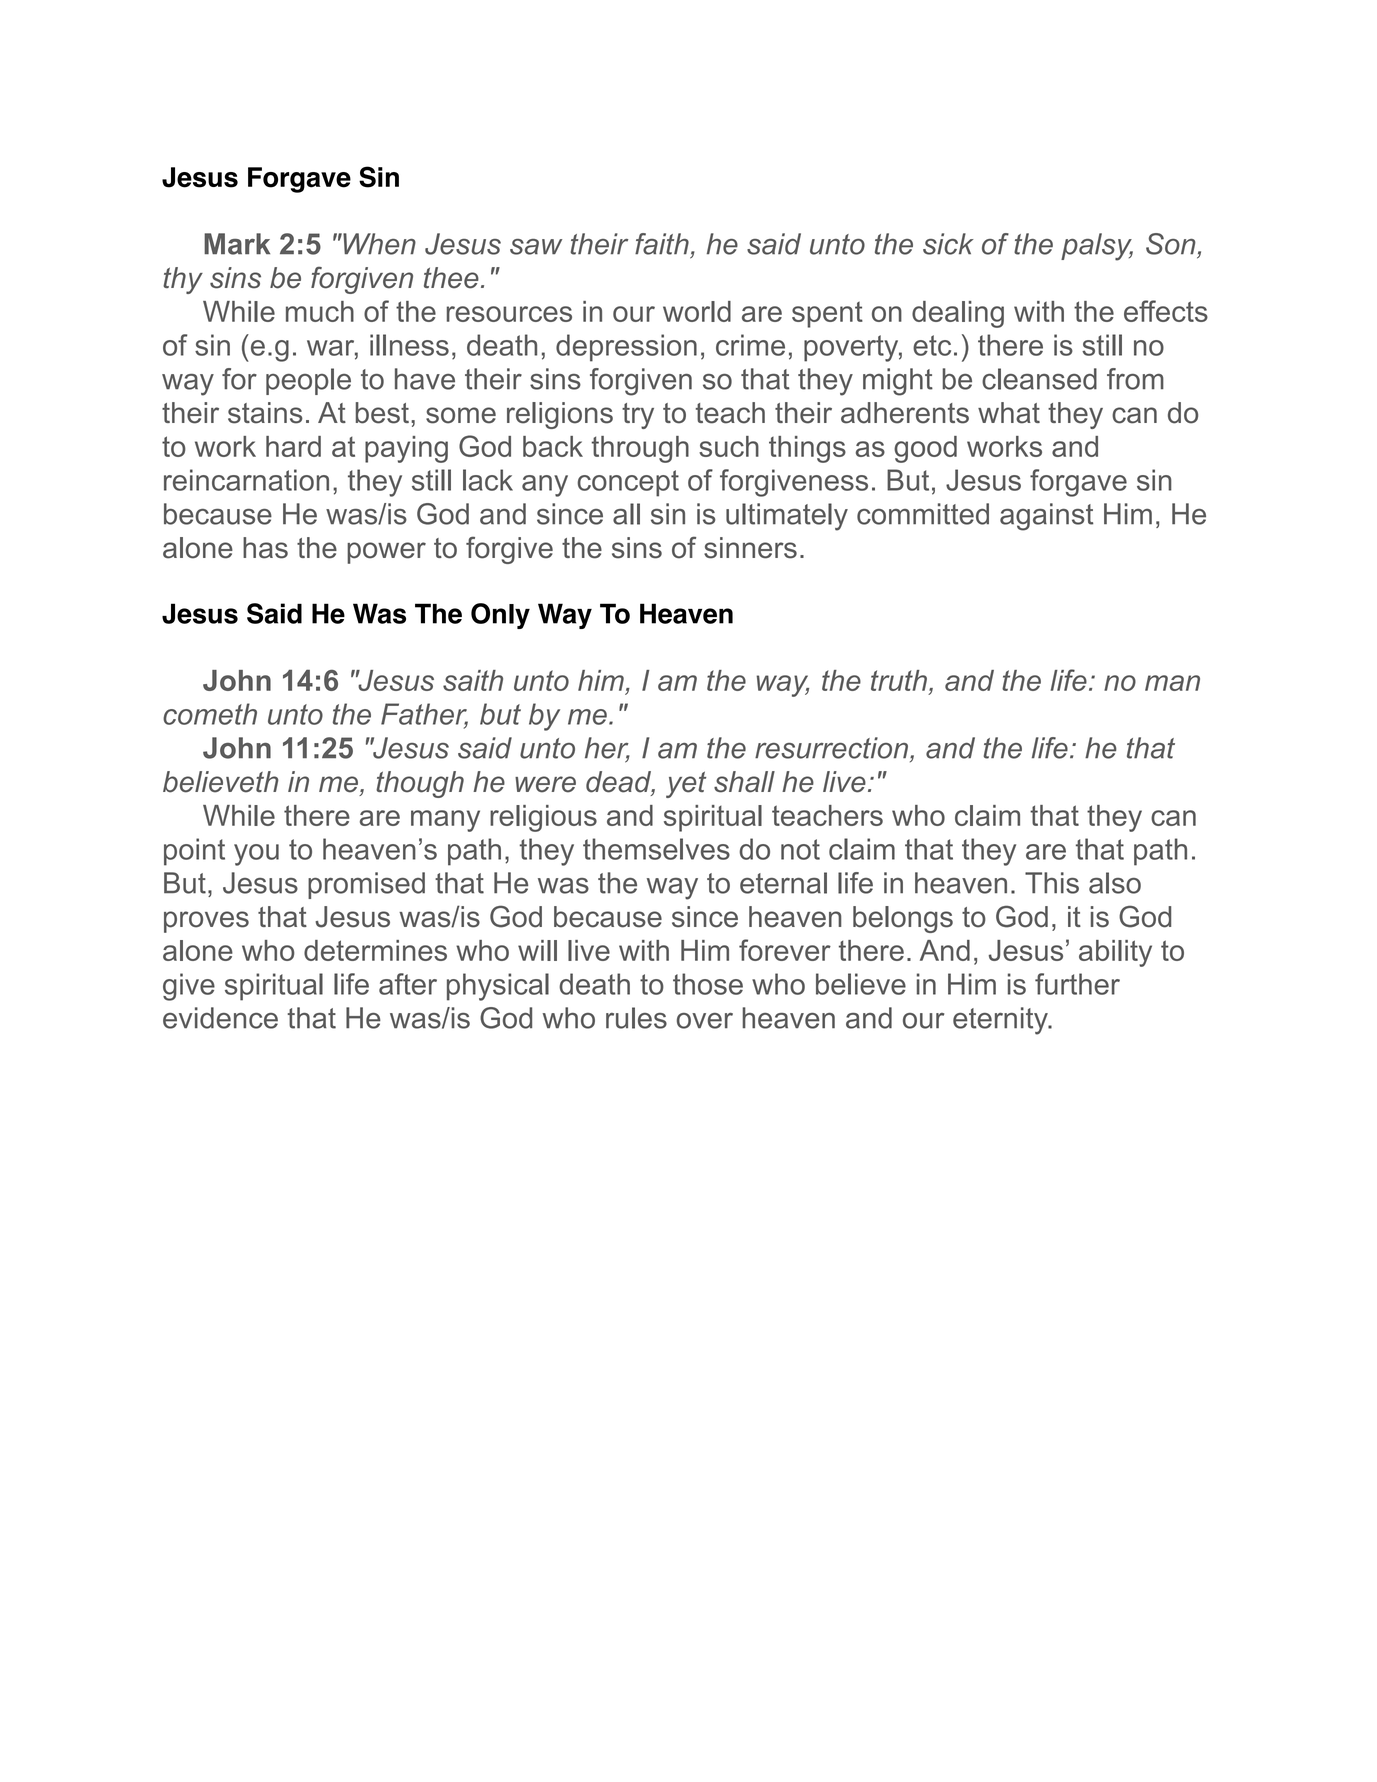  Describe the element at coordinates (1097, 247) in the image. I see `palsy` at that location.
